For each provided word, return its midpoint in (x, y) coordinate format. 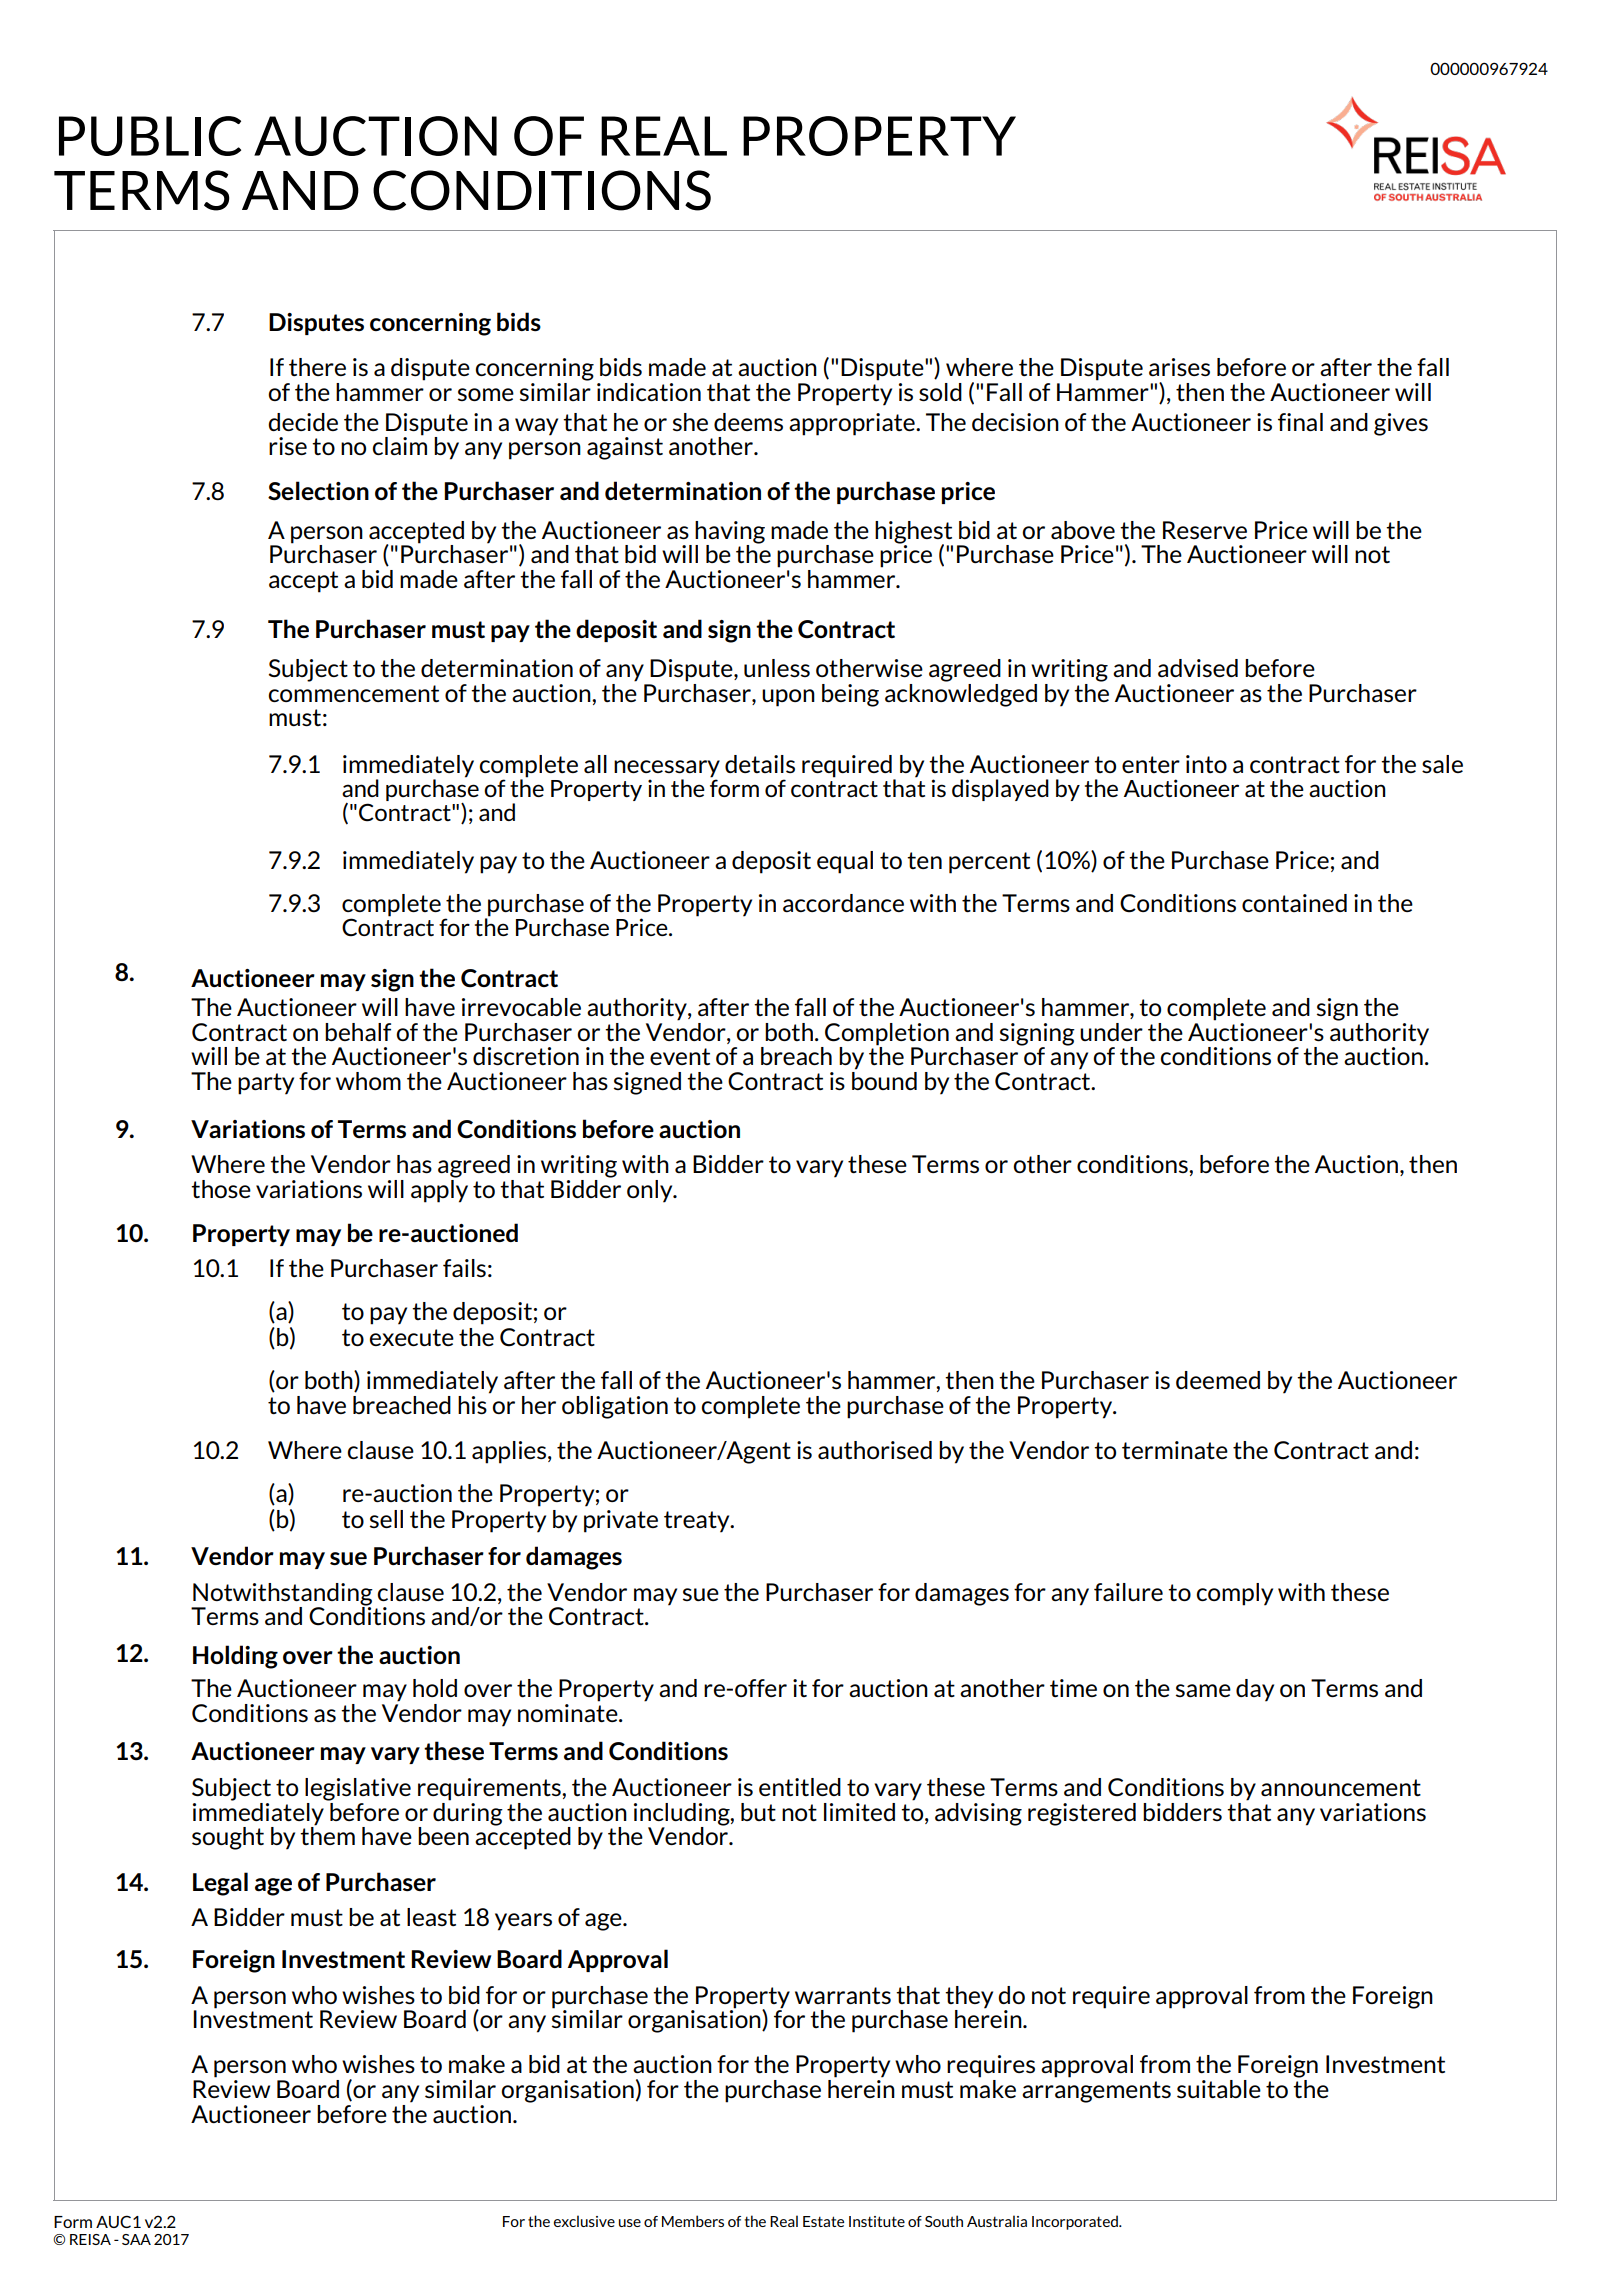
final (1300, 422)
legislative (358, 1789)
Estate (823, 2221)
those (221, 1189)
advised (1198, 668)
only (651, 1191)
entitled (800, 1787)
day (1255, 1690)
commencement (353, 693)
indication (649, 392)
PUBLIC (150, 136)
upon (788, 698)
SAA (136, 2239)
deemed (1218, 1380)
